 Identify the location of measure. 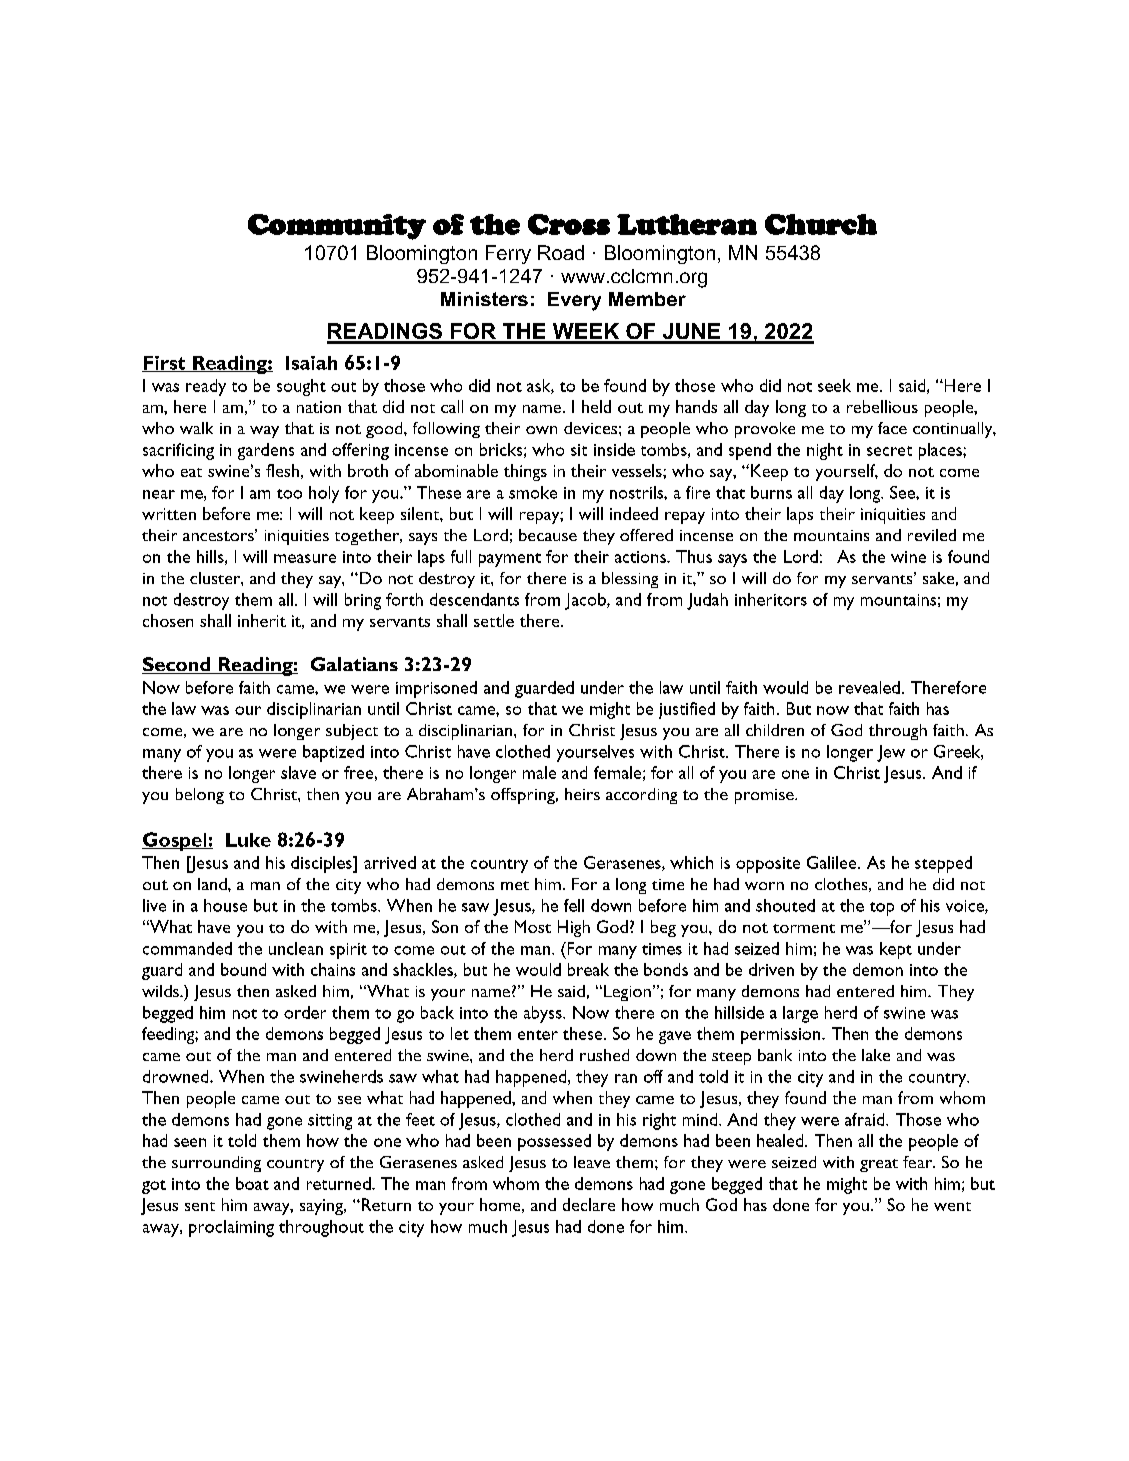
(305, 558).
